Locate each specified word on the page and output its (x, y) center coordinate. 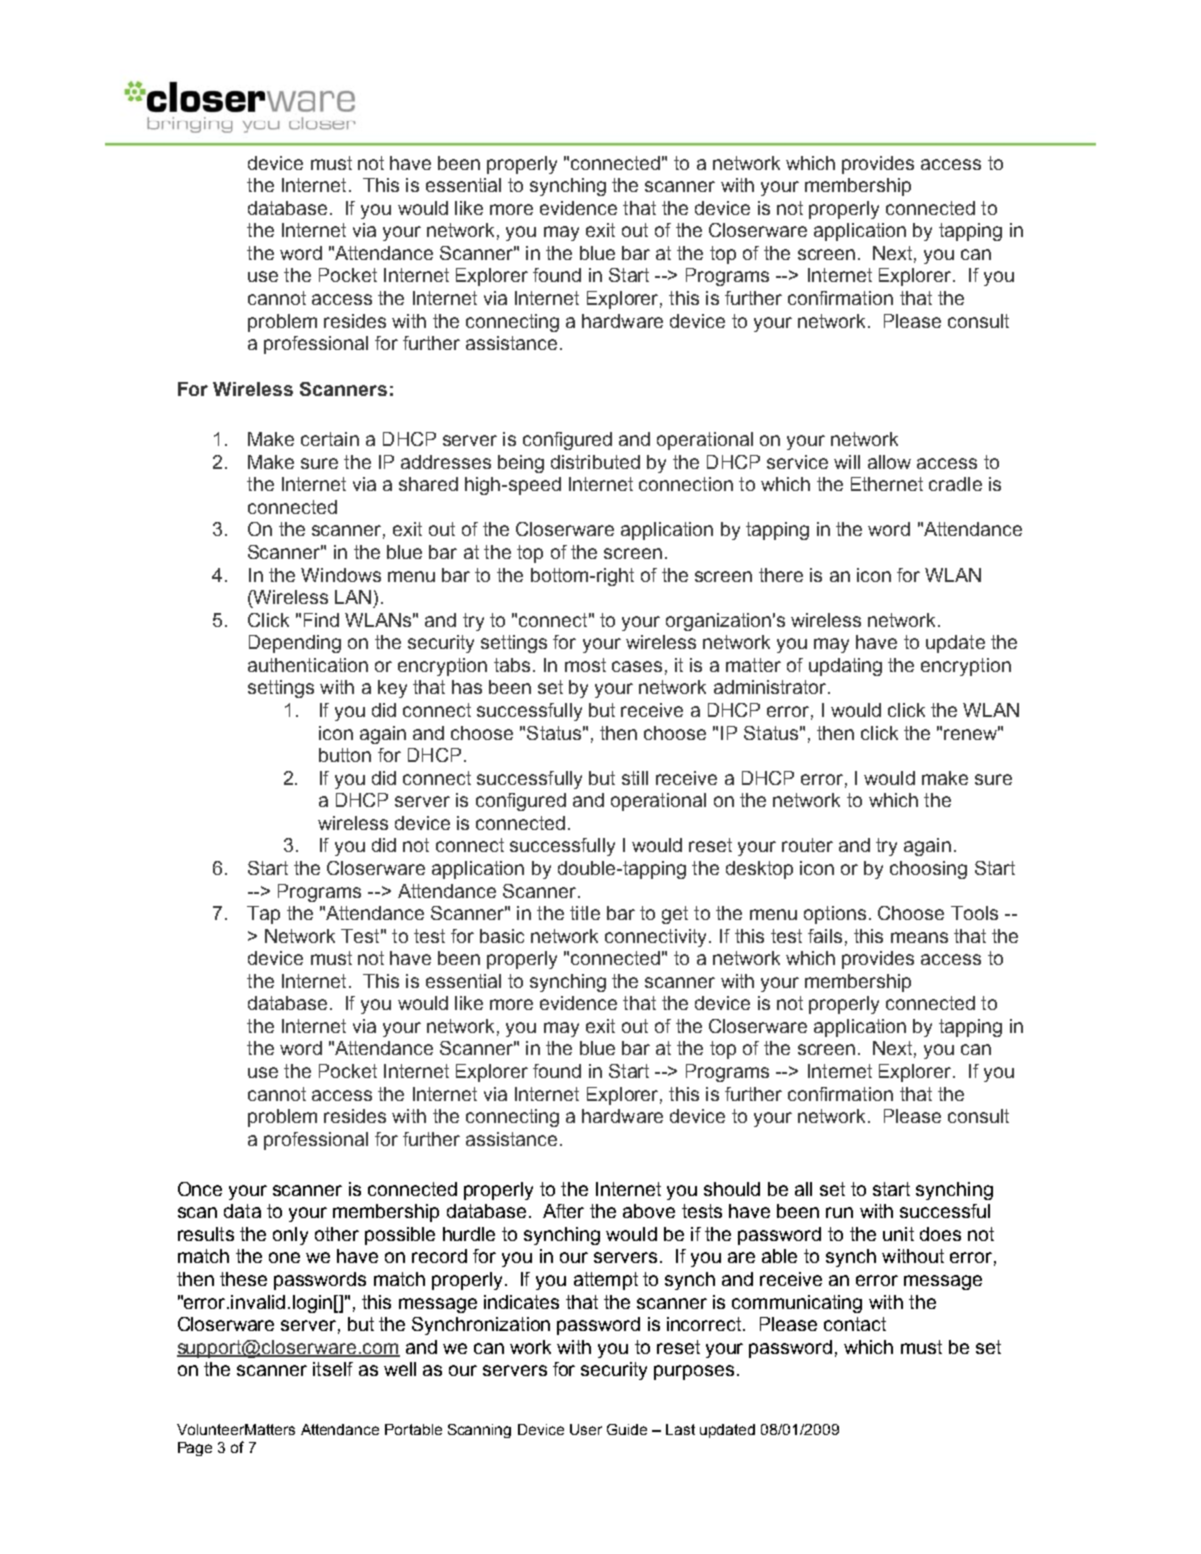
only (290, 1236)
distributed (595, 462)
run (839, 1212)
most (585, 665)
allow (889, 462)
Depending (295, 644)
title (585, 913)
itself (333, 1369)
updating (845, 667)
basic (502, 936)
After (563, 1211)
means (919, 937)
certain (330, 439)
